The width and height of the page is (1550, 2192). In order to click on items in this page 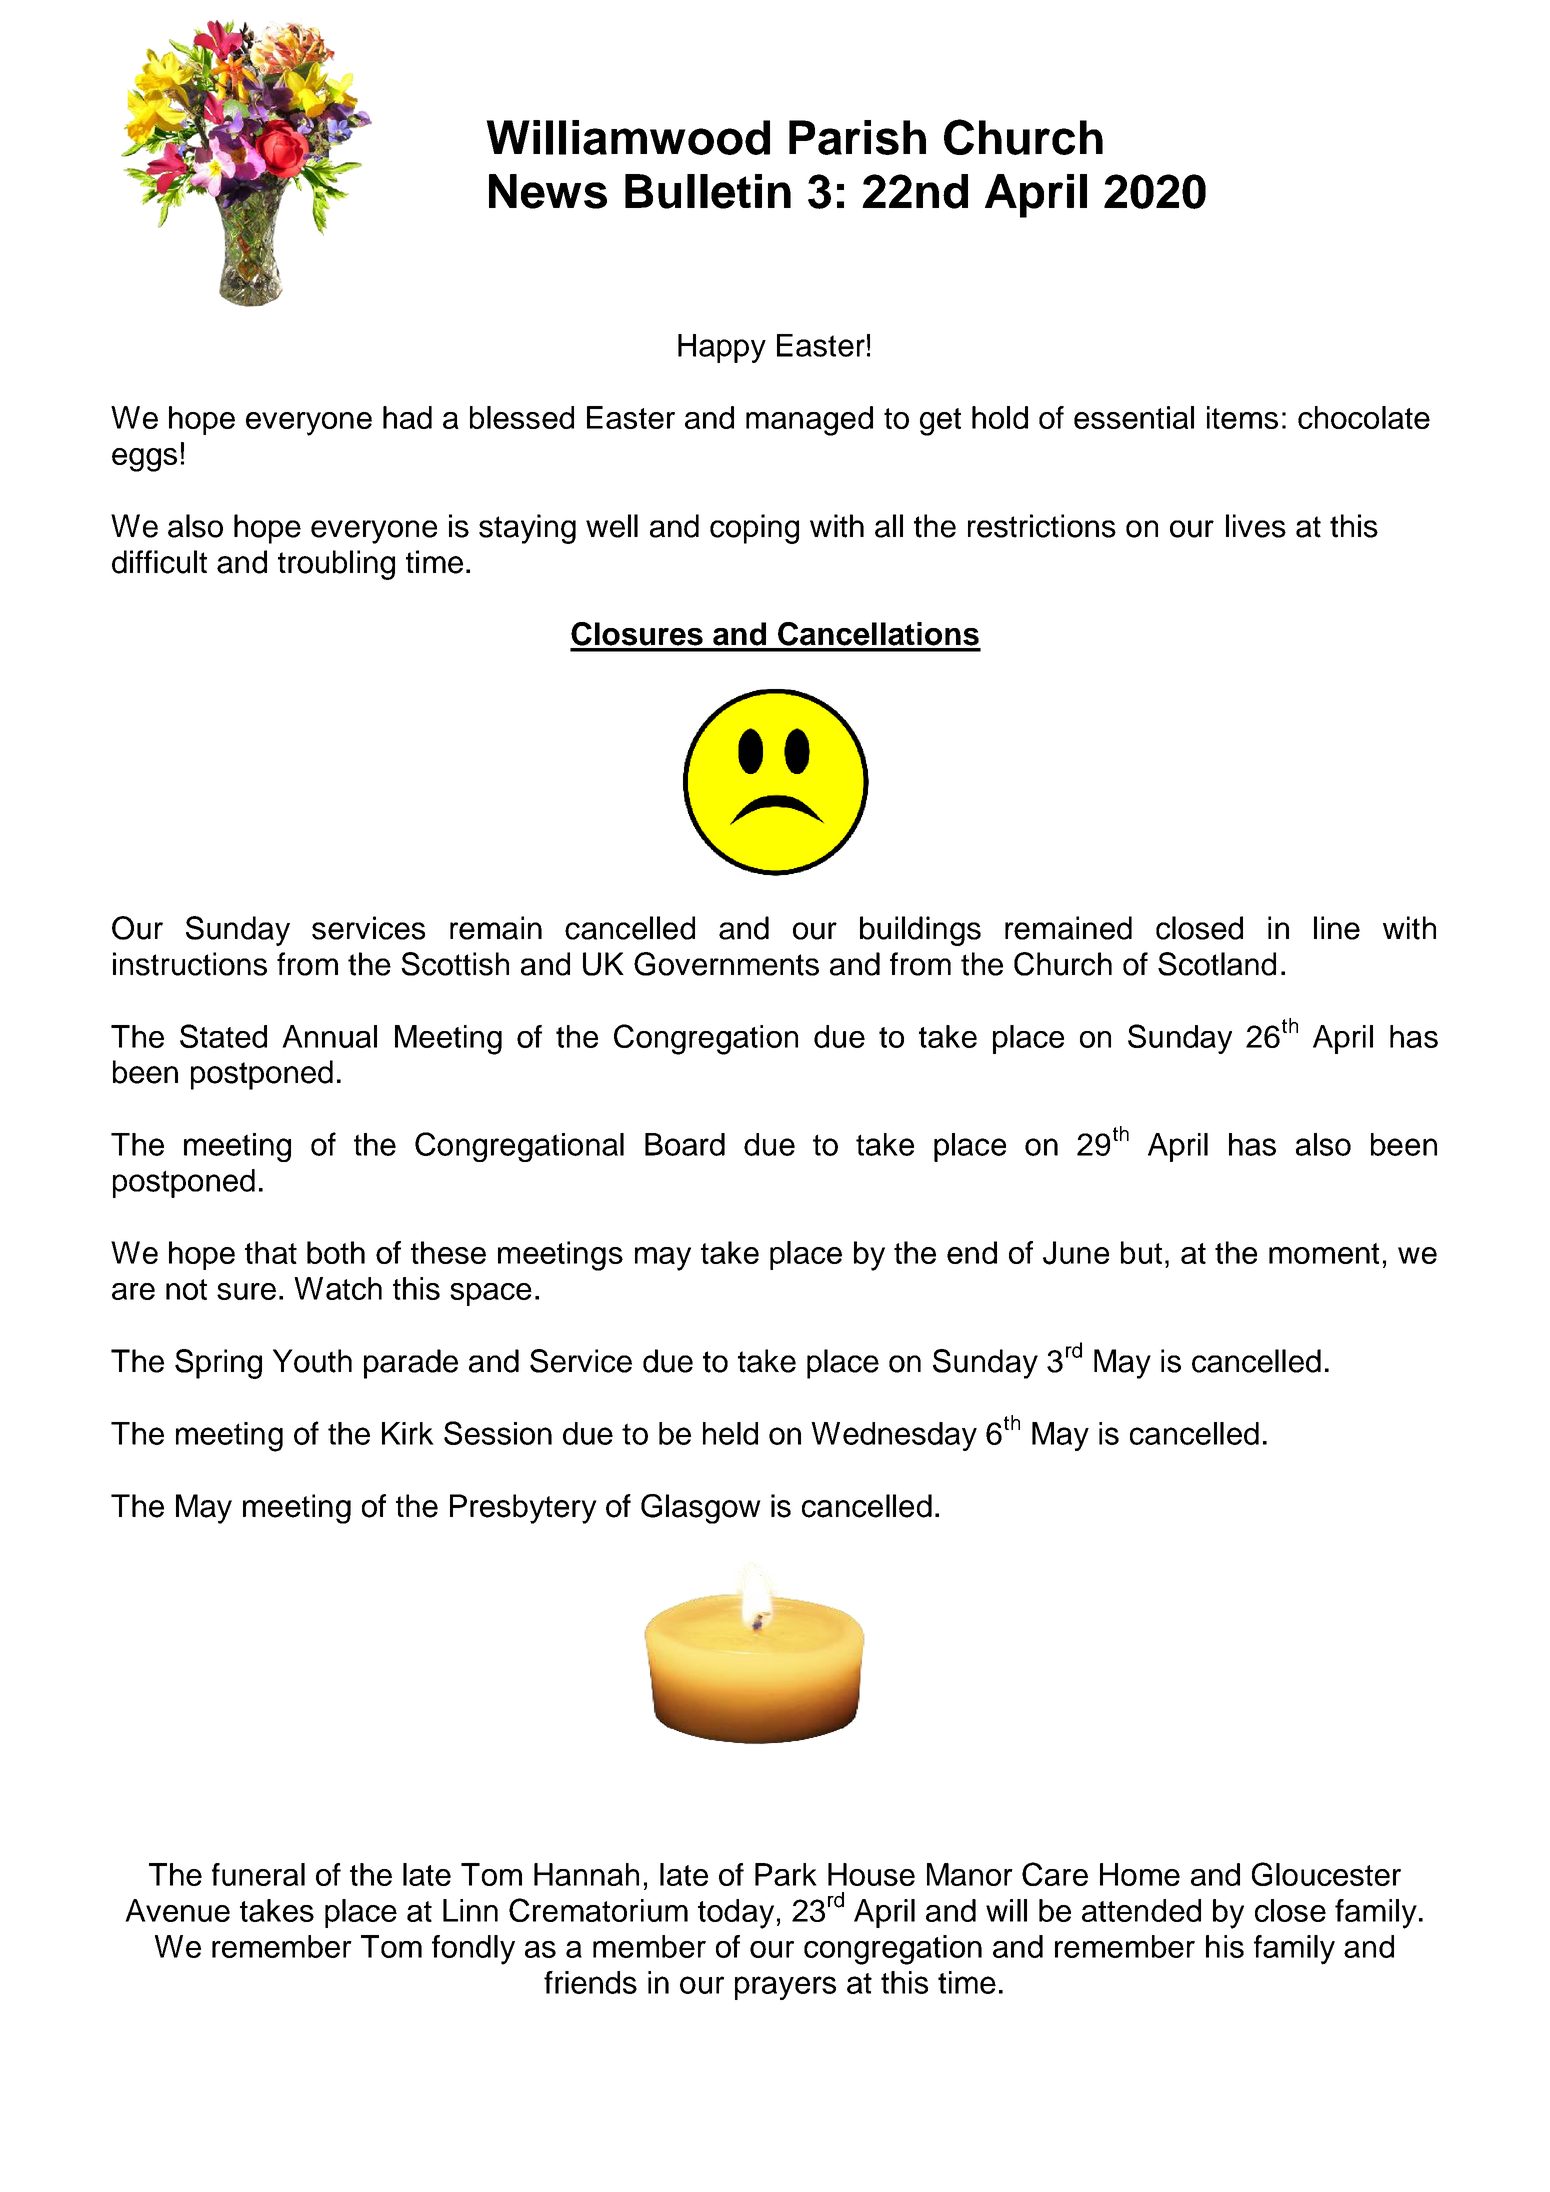, I will do `click(1242, 417)`.
